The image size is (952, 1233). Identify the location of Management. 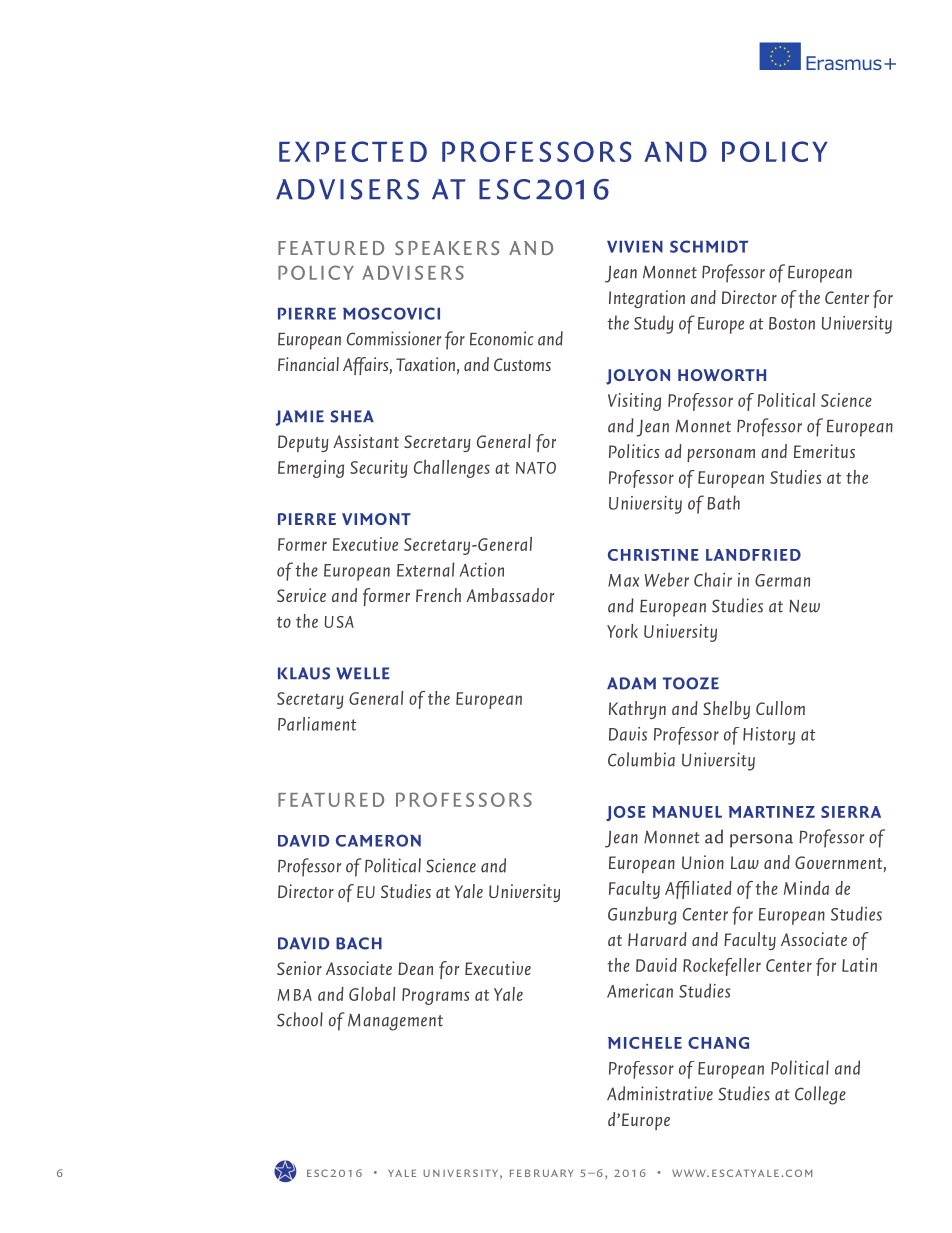
(395, 1022).
